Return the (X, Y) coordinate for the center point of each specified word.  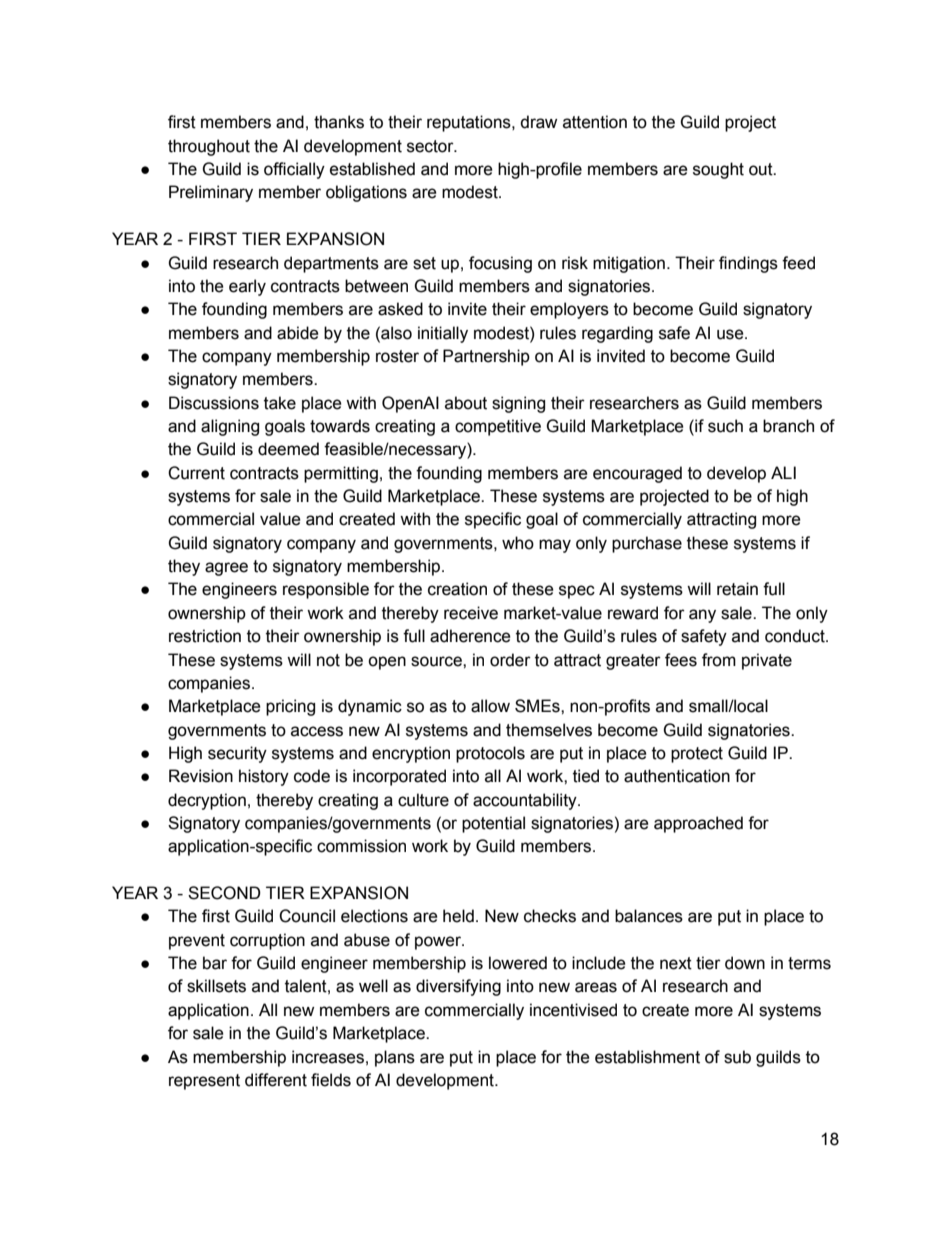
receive (471, 613)
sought (718, 170)
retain (737, 589)
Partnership (486, 357)
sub (737, 1057)
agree (226, 569)
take (280, 403)
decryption (207, 801)
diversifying (458, 987)
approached (698, 824)
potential (493, 824)
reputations (470, 123)
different (276, 1080)
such (725, 426)
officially (294, 170)
